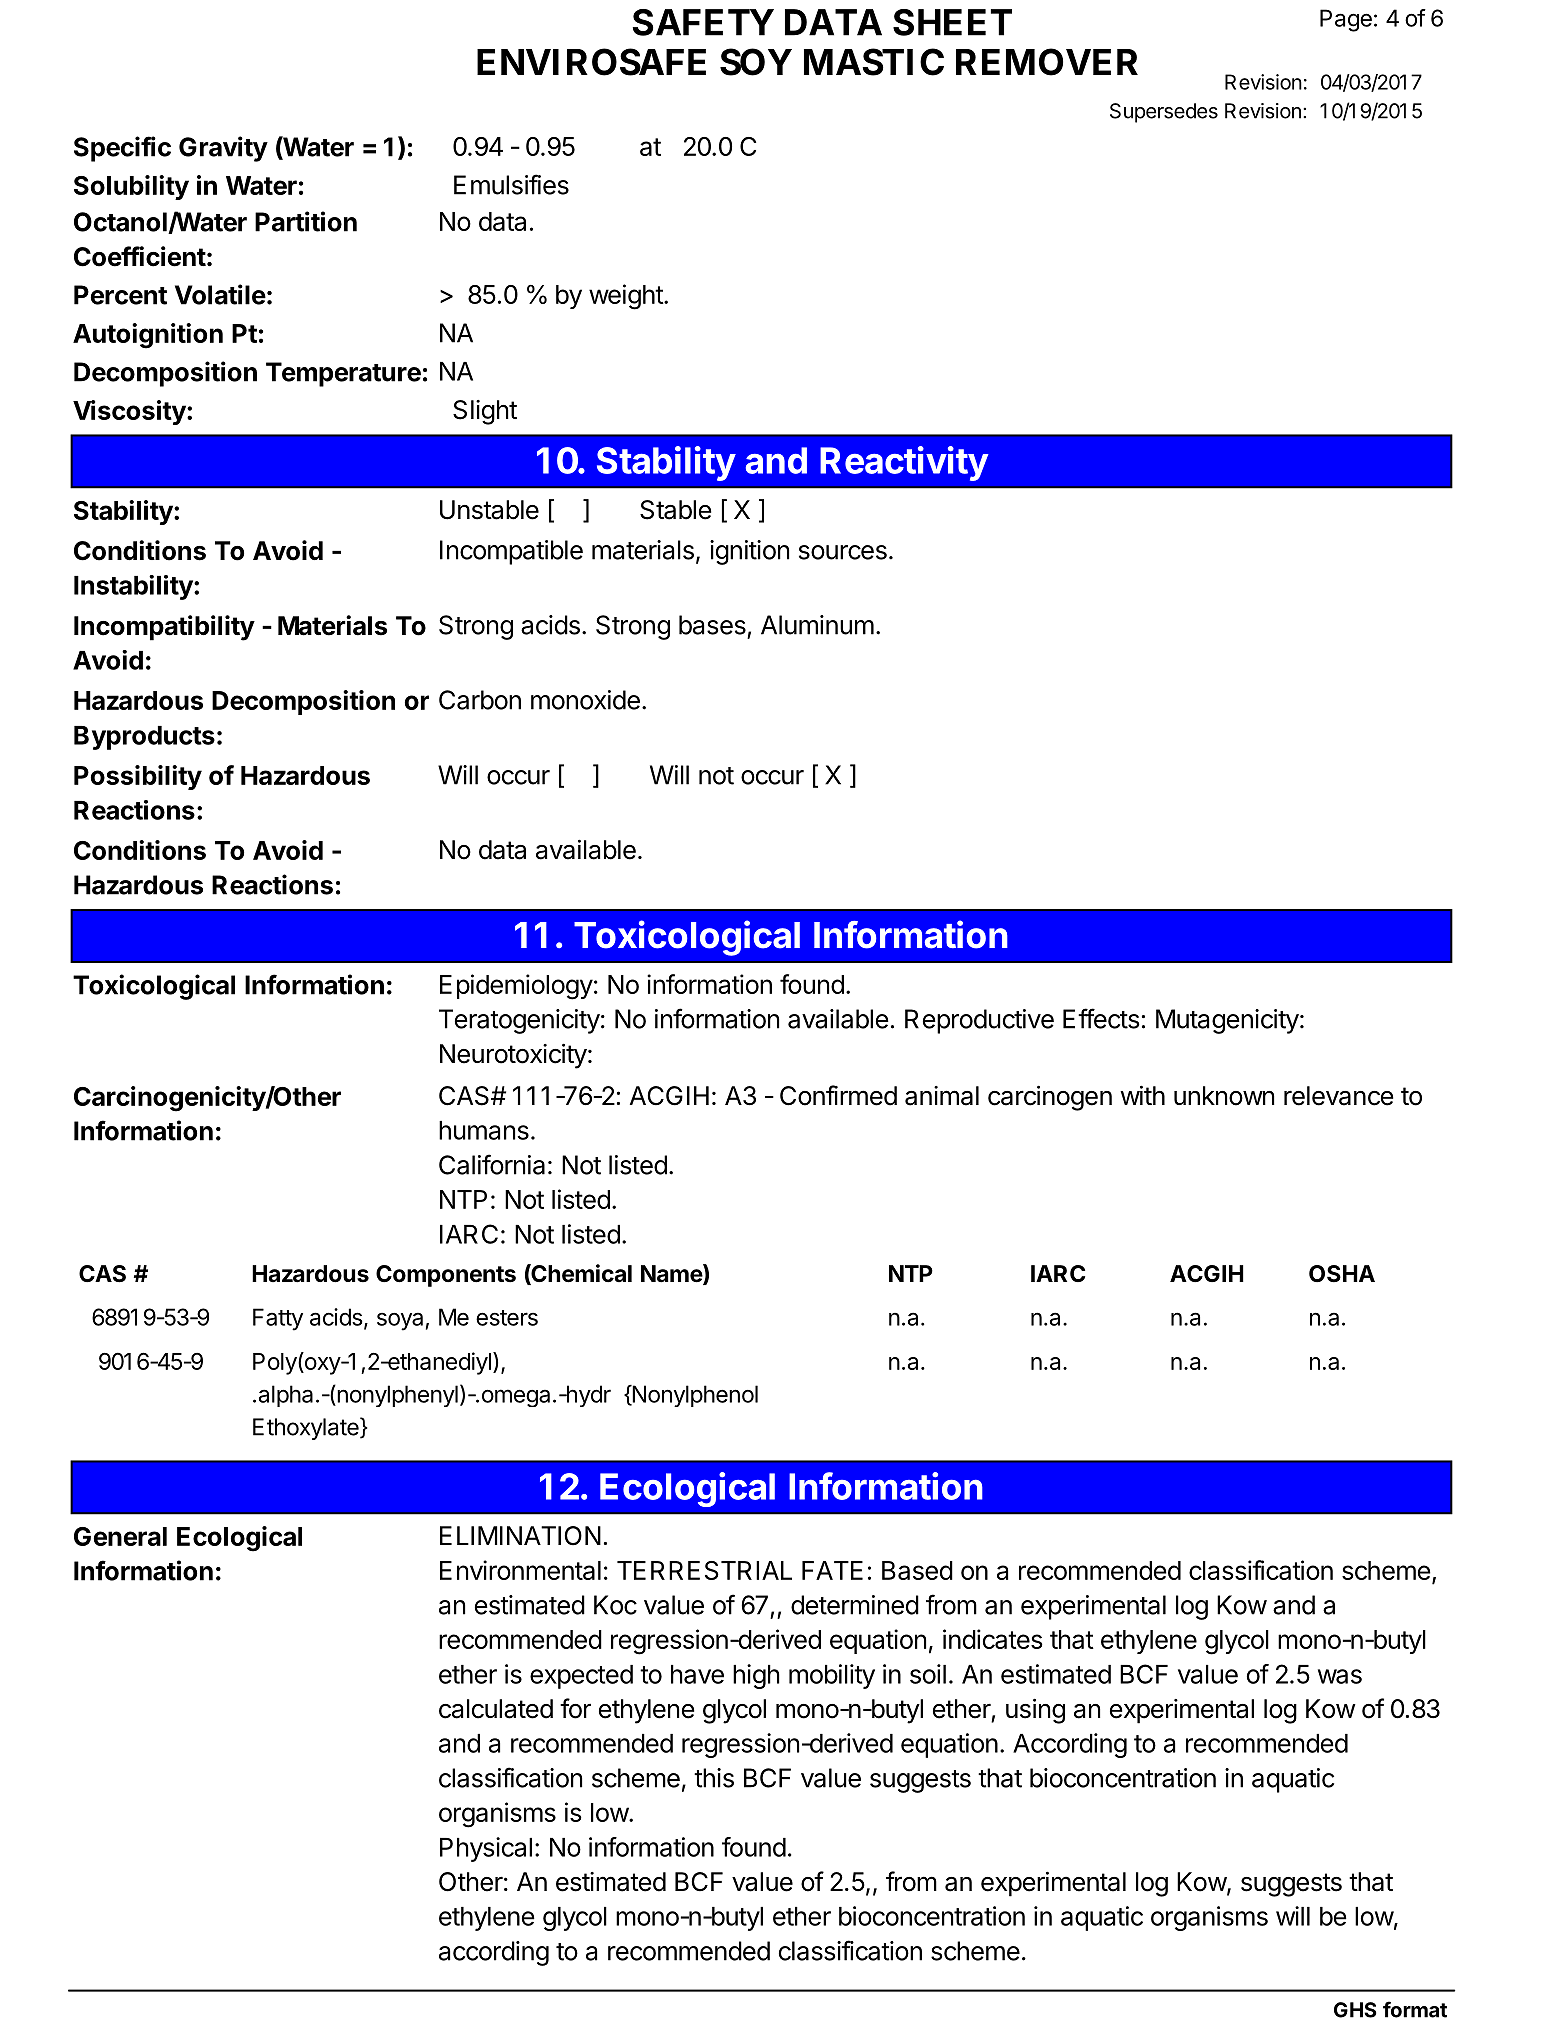  I want to click on General, so click(120, 1536).
